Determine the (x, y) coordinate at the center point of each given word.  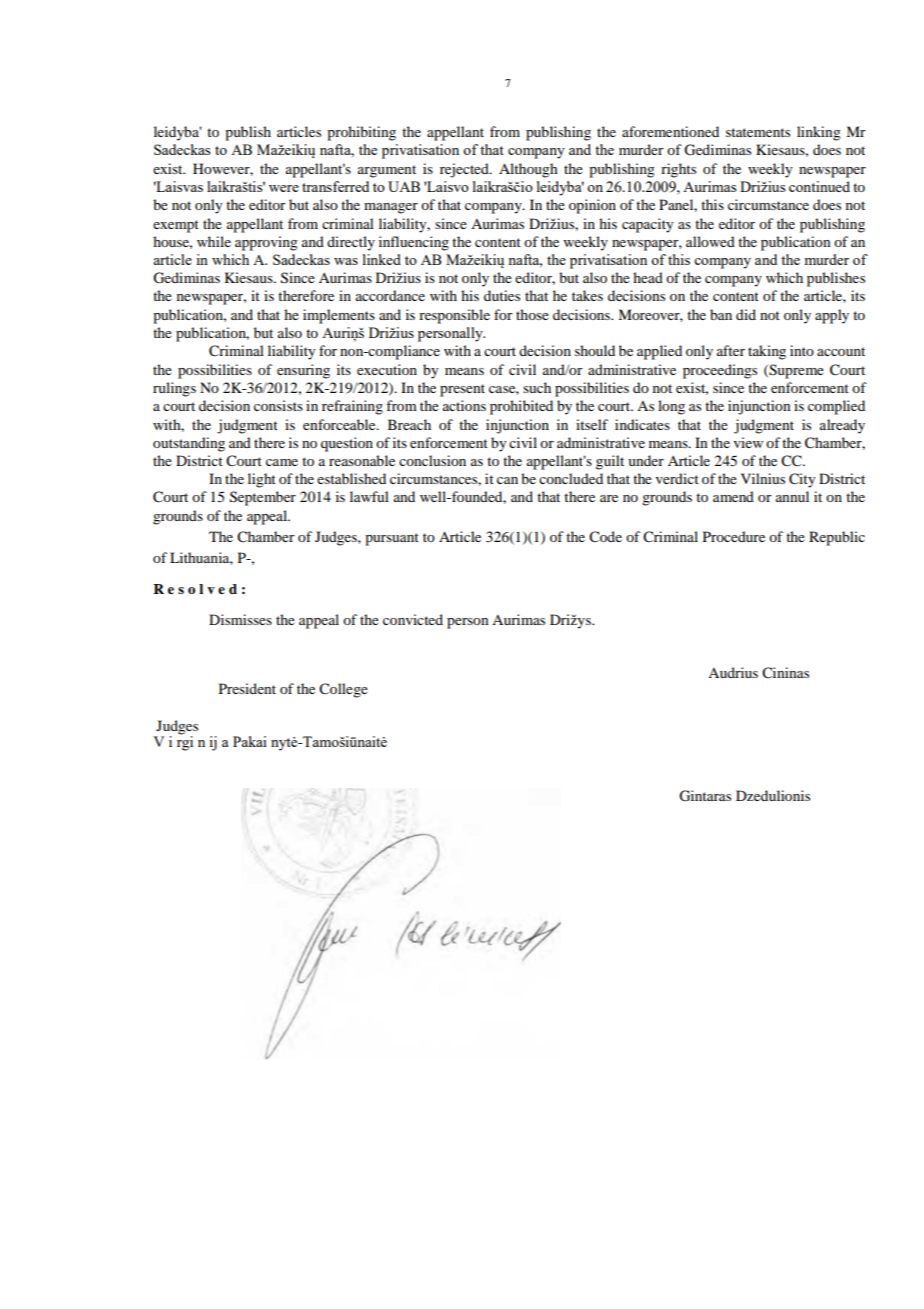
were (284, 188)
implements (339, 316)
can (507, 480)
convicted (413, 619)
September (263, 498)
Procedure (734, 536)
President (247, 688)
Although (528, 170)
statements (758, 132)
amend (733, 496)
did (746, 314)
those (532, 314)
